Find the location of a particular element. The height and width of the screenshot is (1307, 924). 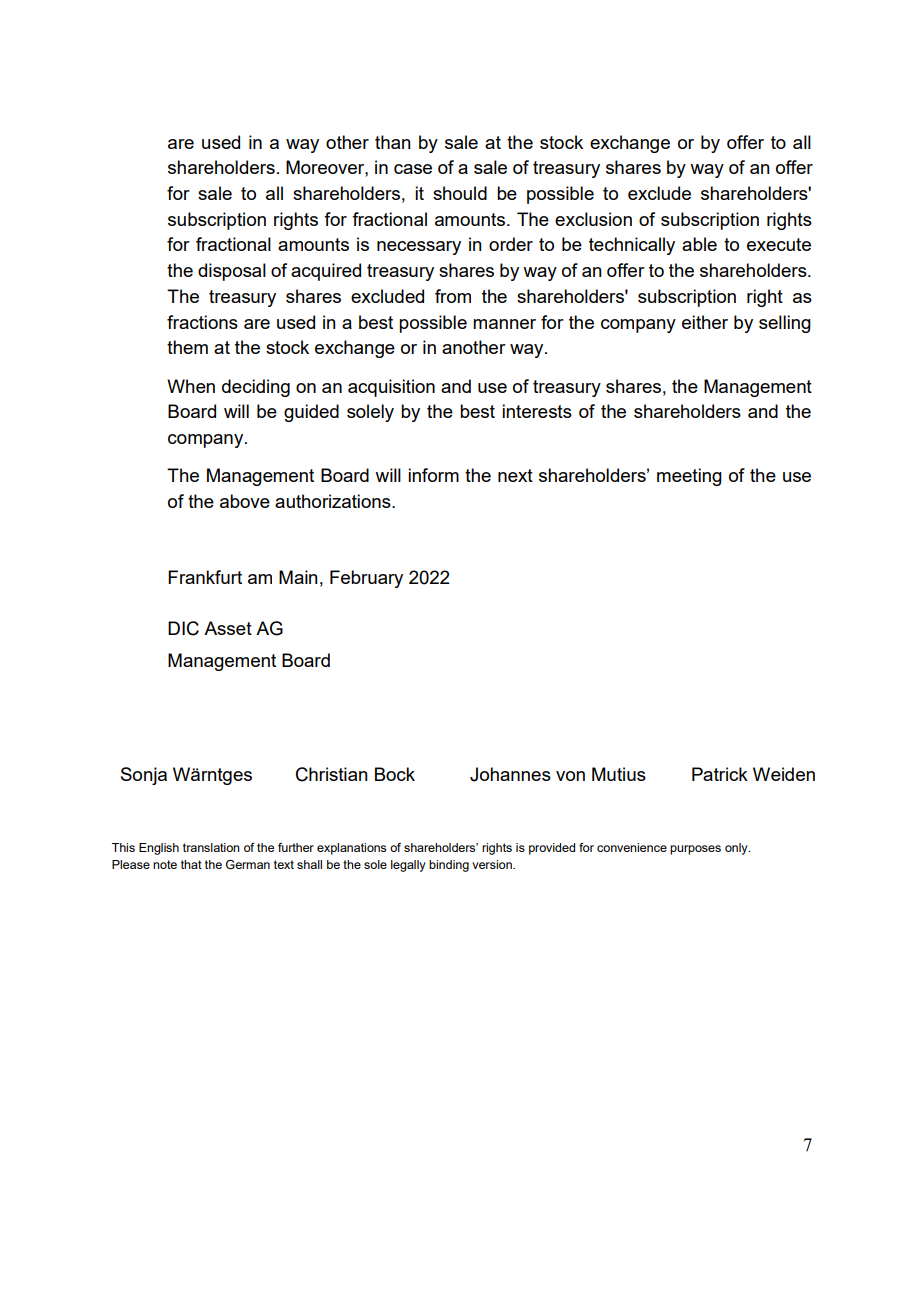

meeting is located at coordinates (689, 477).
